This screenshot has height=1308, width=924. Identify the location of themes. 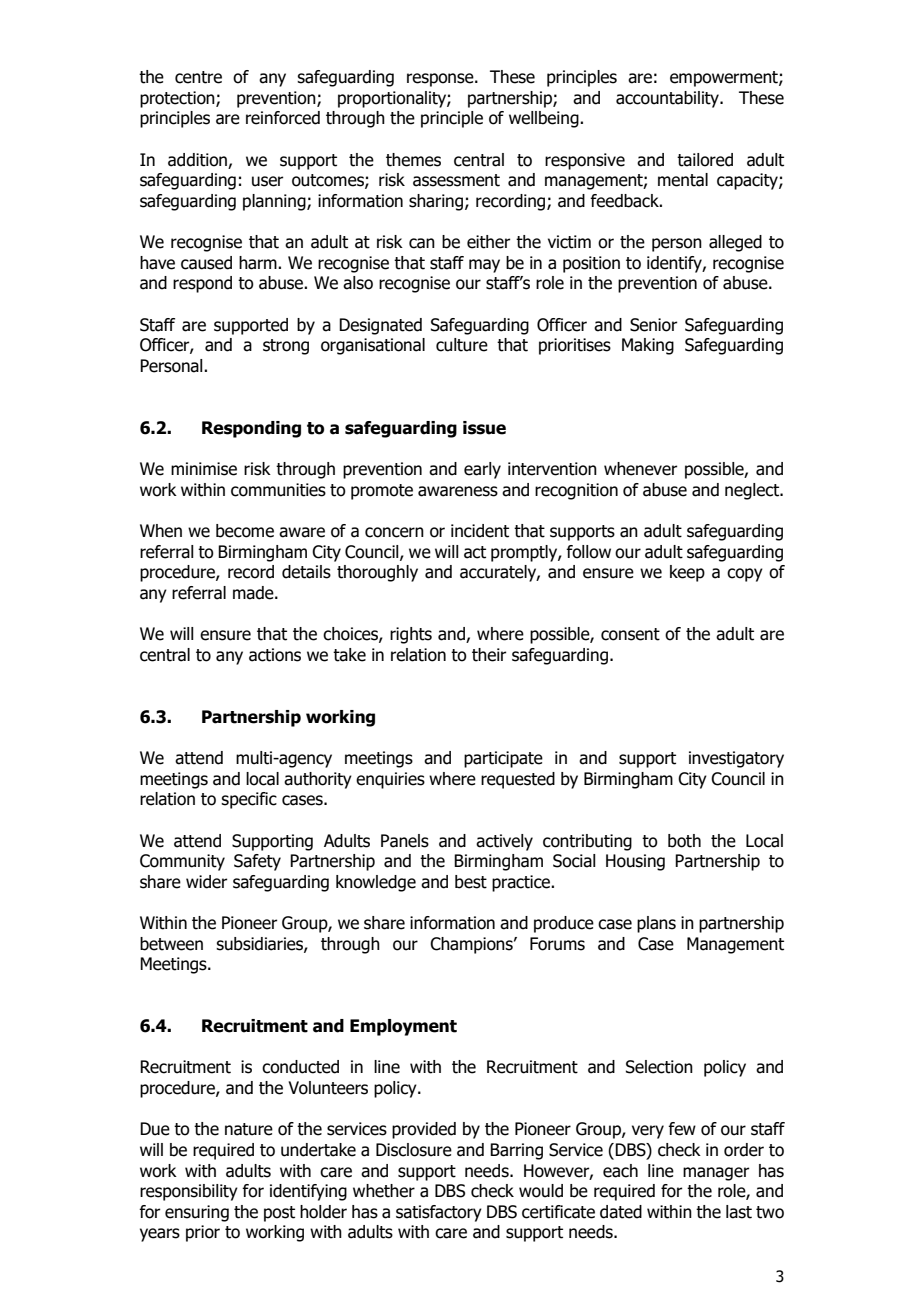
(413, 160).
